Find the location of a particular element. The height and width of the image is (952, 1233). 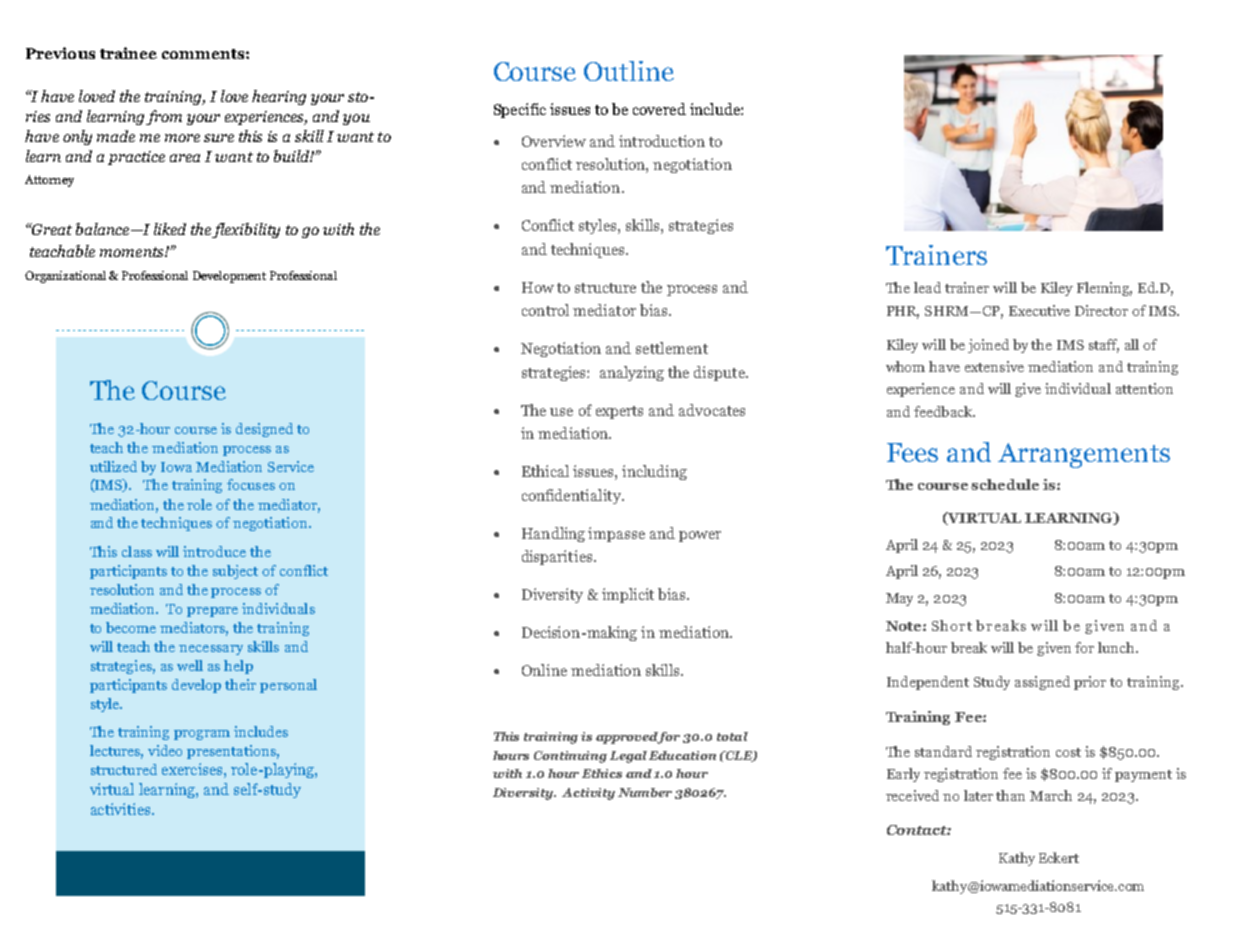

than is located at coordinates (1010, 795).
